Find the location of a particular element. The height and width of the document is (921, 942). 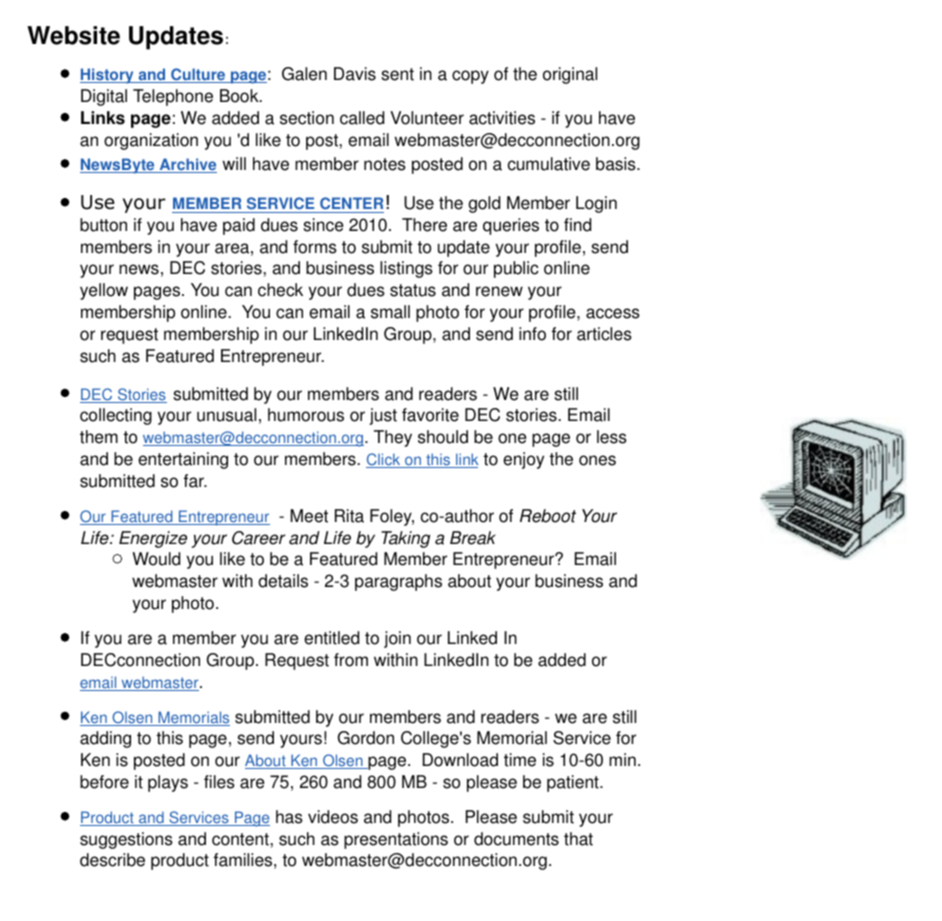

suggestions is located at coordinates (126, 840).
